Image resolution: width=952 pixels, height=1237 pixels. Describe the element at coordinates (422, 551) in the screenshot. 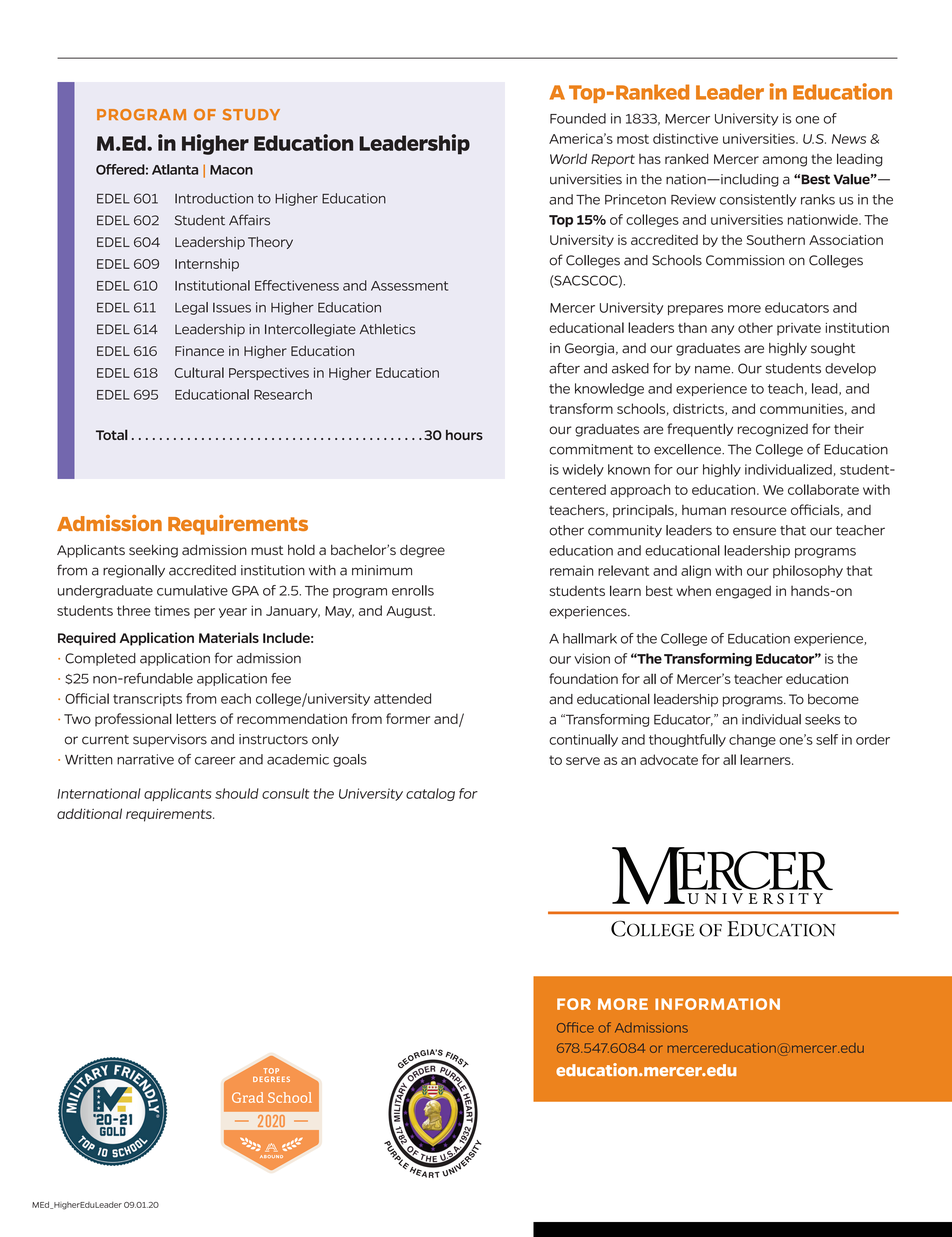

I see `degree` at that location.
